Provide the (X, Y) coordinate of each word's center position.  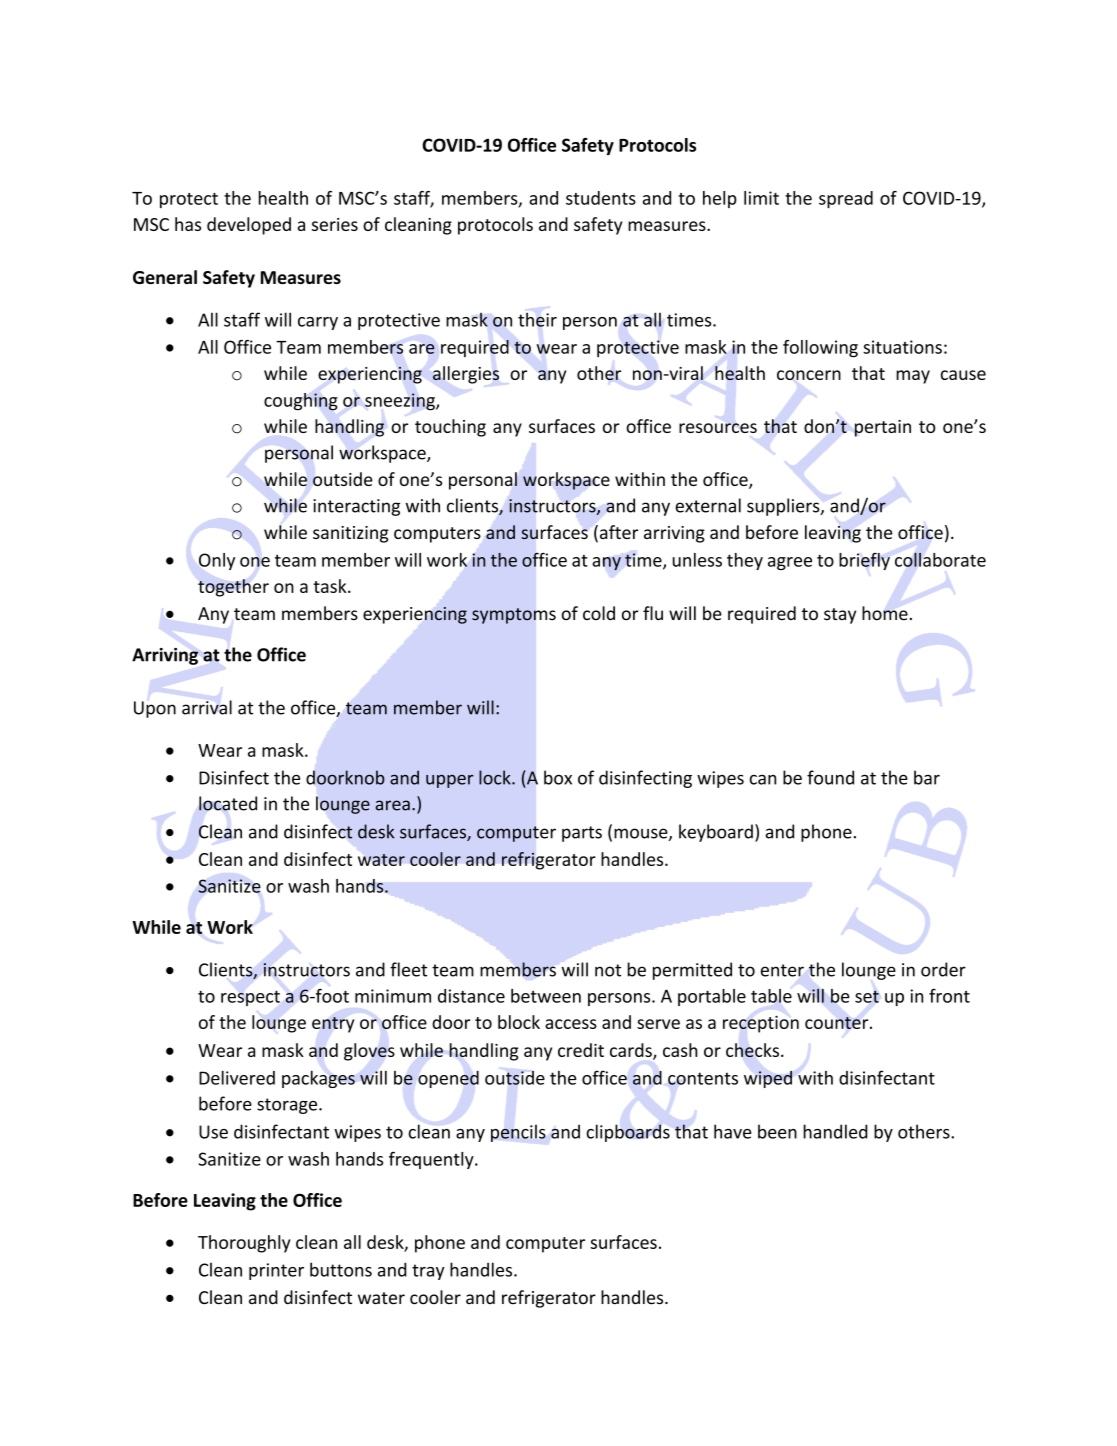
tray (428, 1272)
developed (249, 226)
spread (846, 200)
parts (582, 834)
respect (250, 998)
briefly (864, 561)
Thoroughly (244, 1244)
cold (599, 613)
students (601, 198)
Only (217, 561)
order (943, 969)
